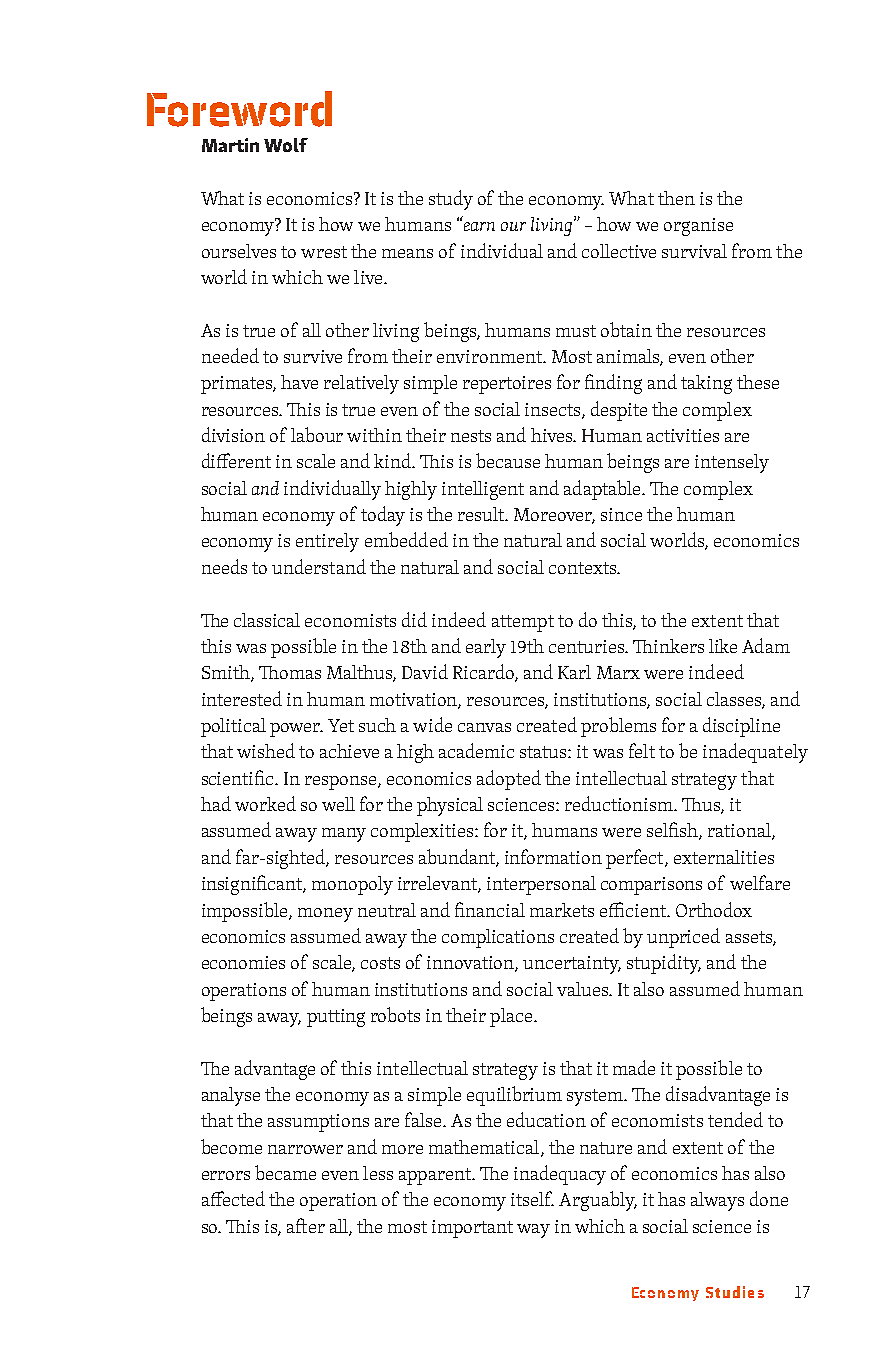  What do you see at coordinates (511, 1017) in the page?
I see `place` at bounding box center [511, 1017].
